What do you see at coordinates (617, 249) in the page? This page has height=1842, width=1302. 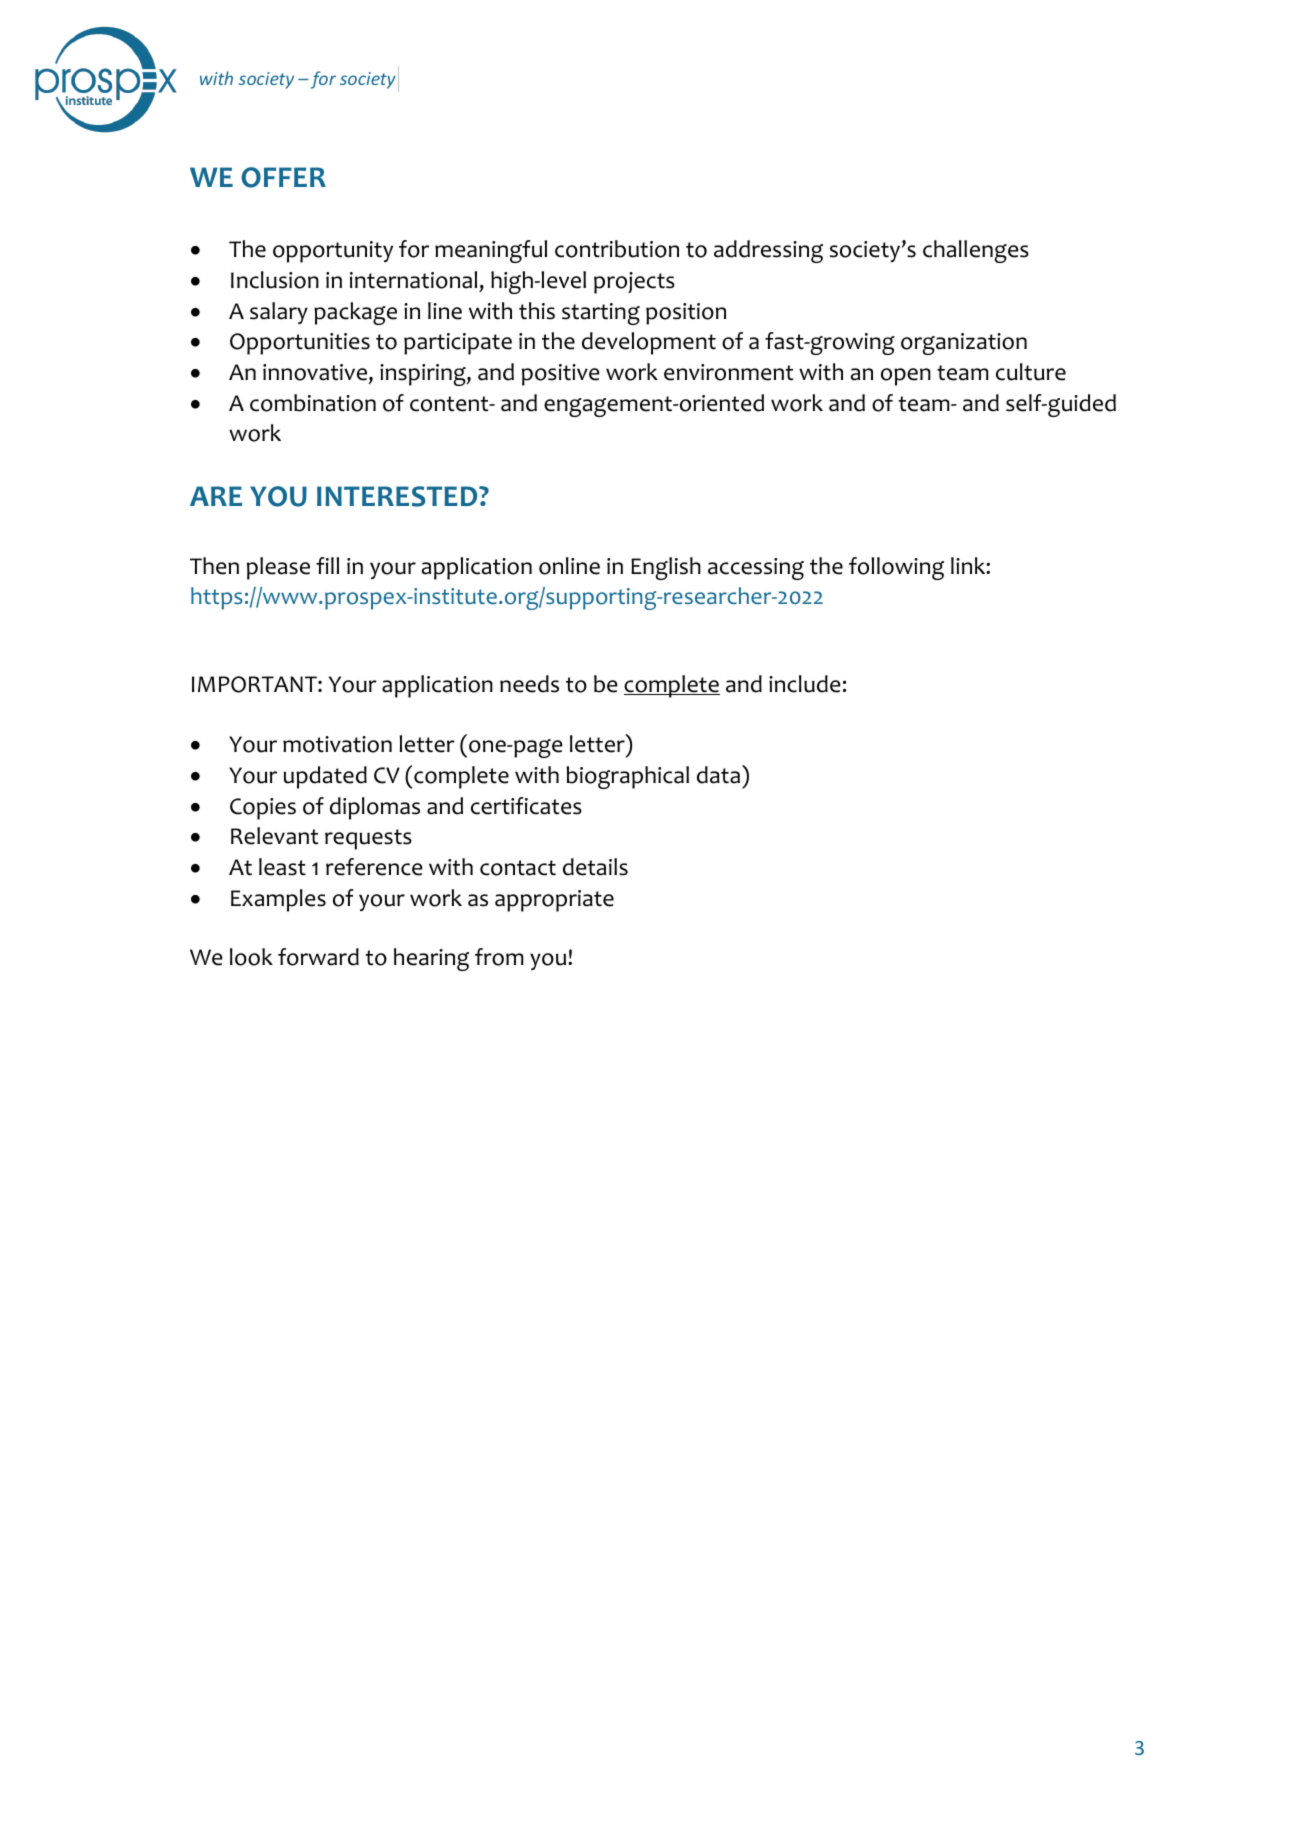 I see `contribution` at bounding box center [617, 249].
